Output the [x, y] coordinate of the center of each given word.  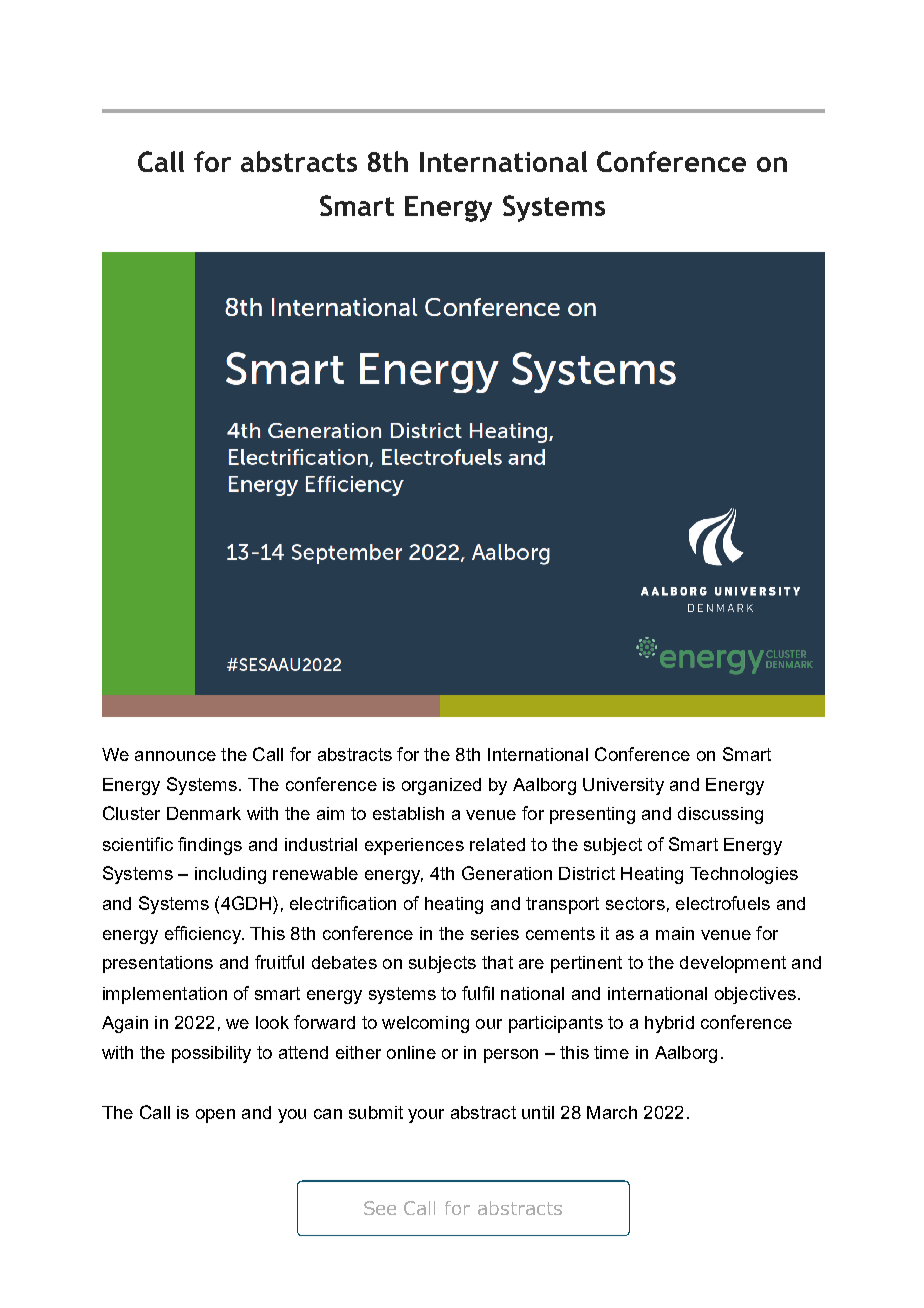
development [733, 964]
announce [175, 756]
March [612, 1112]
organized [441, 786]
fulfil [478, 993]
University [623, 786]
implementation [165, 995]
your [426, 1116]
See [380, 1208]
